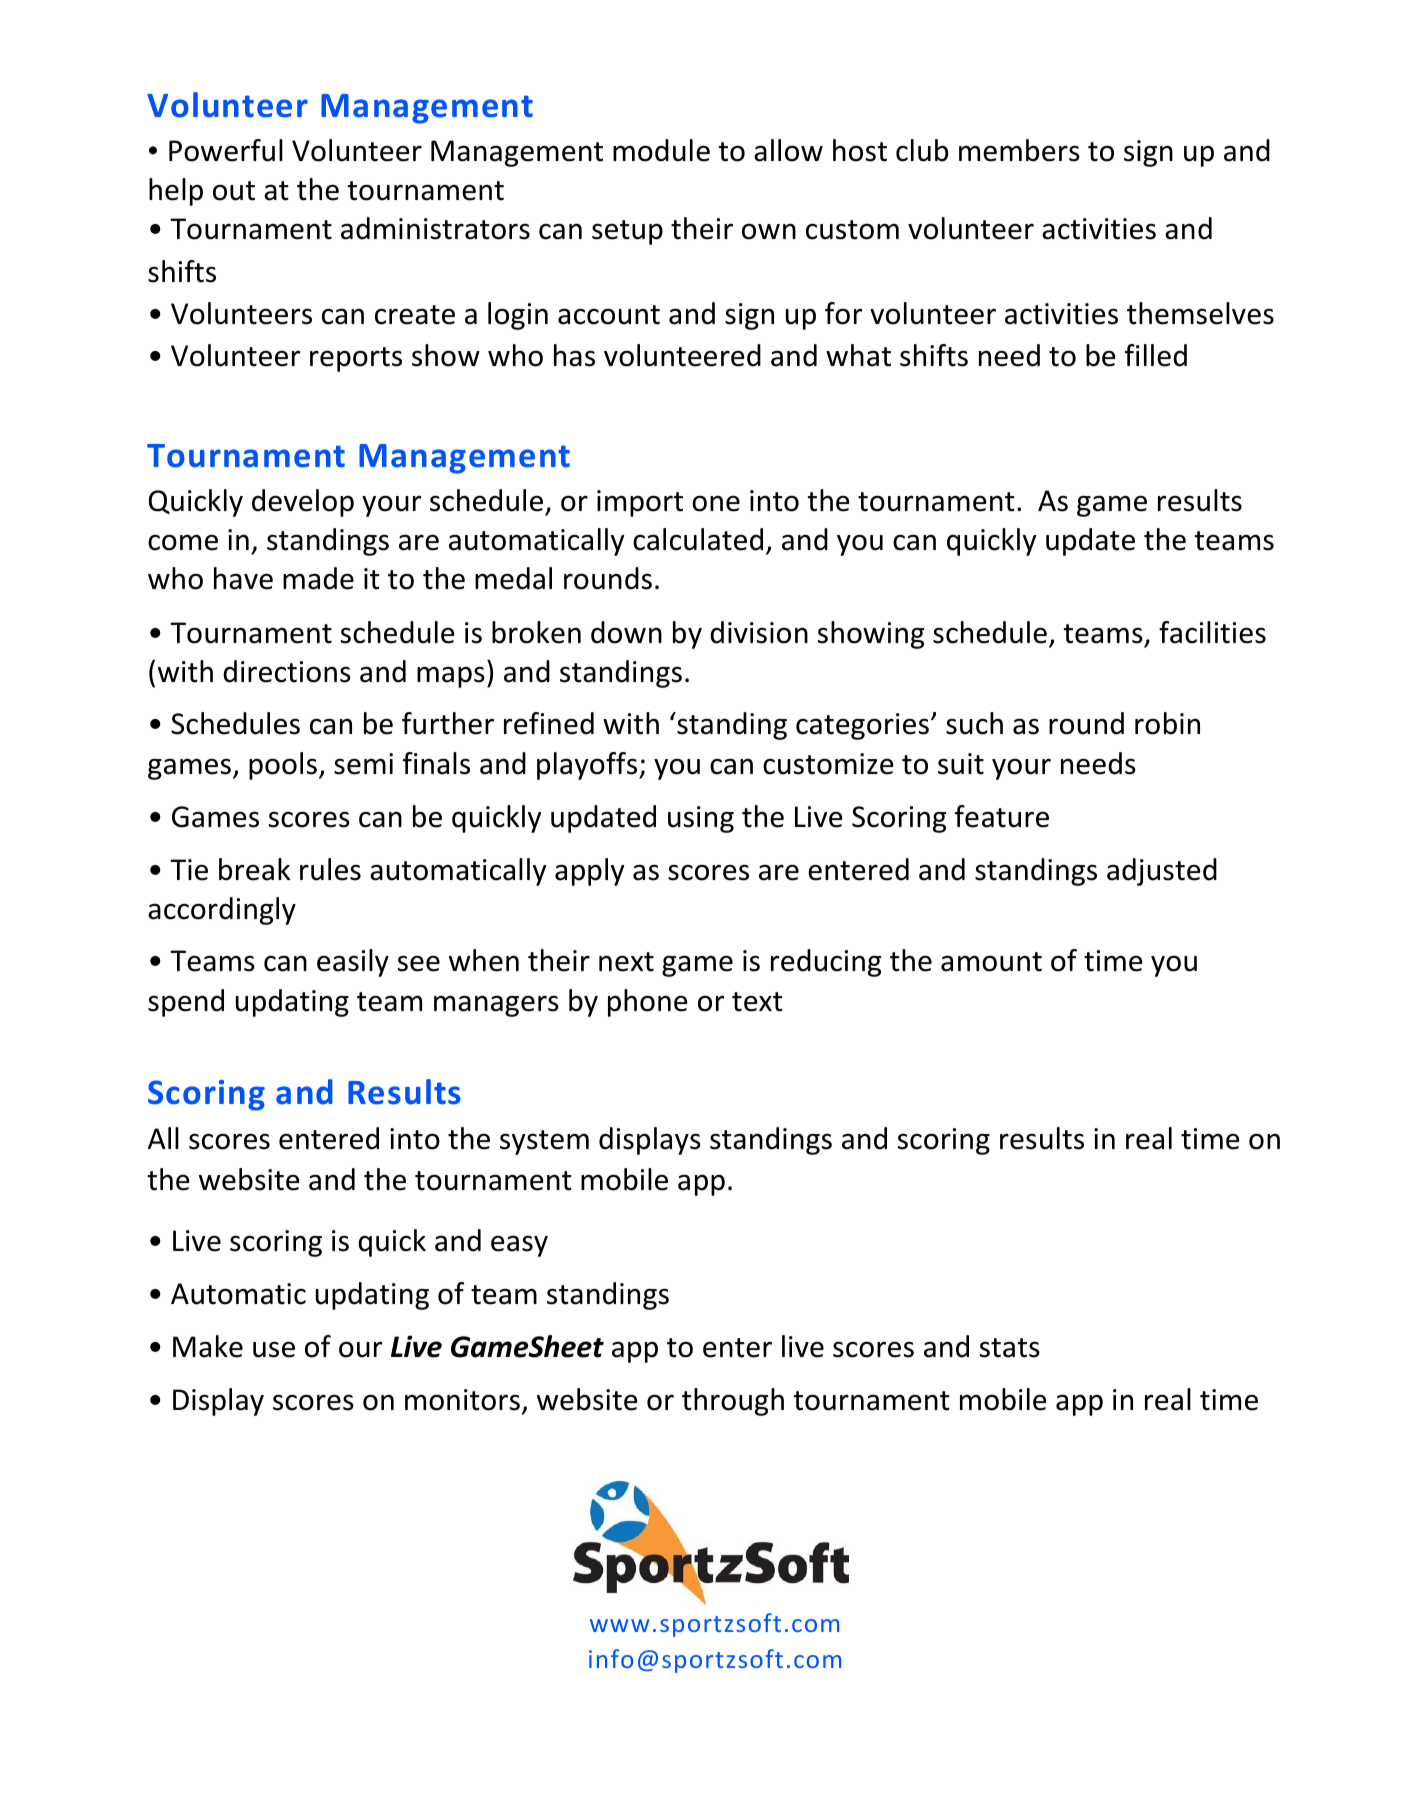 Image resolution: width=1403 pixels, height=1815 pixels. Describe the element at coordinates (1002, 816) in the screenshot. I see `feature` at that location.
